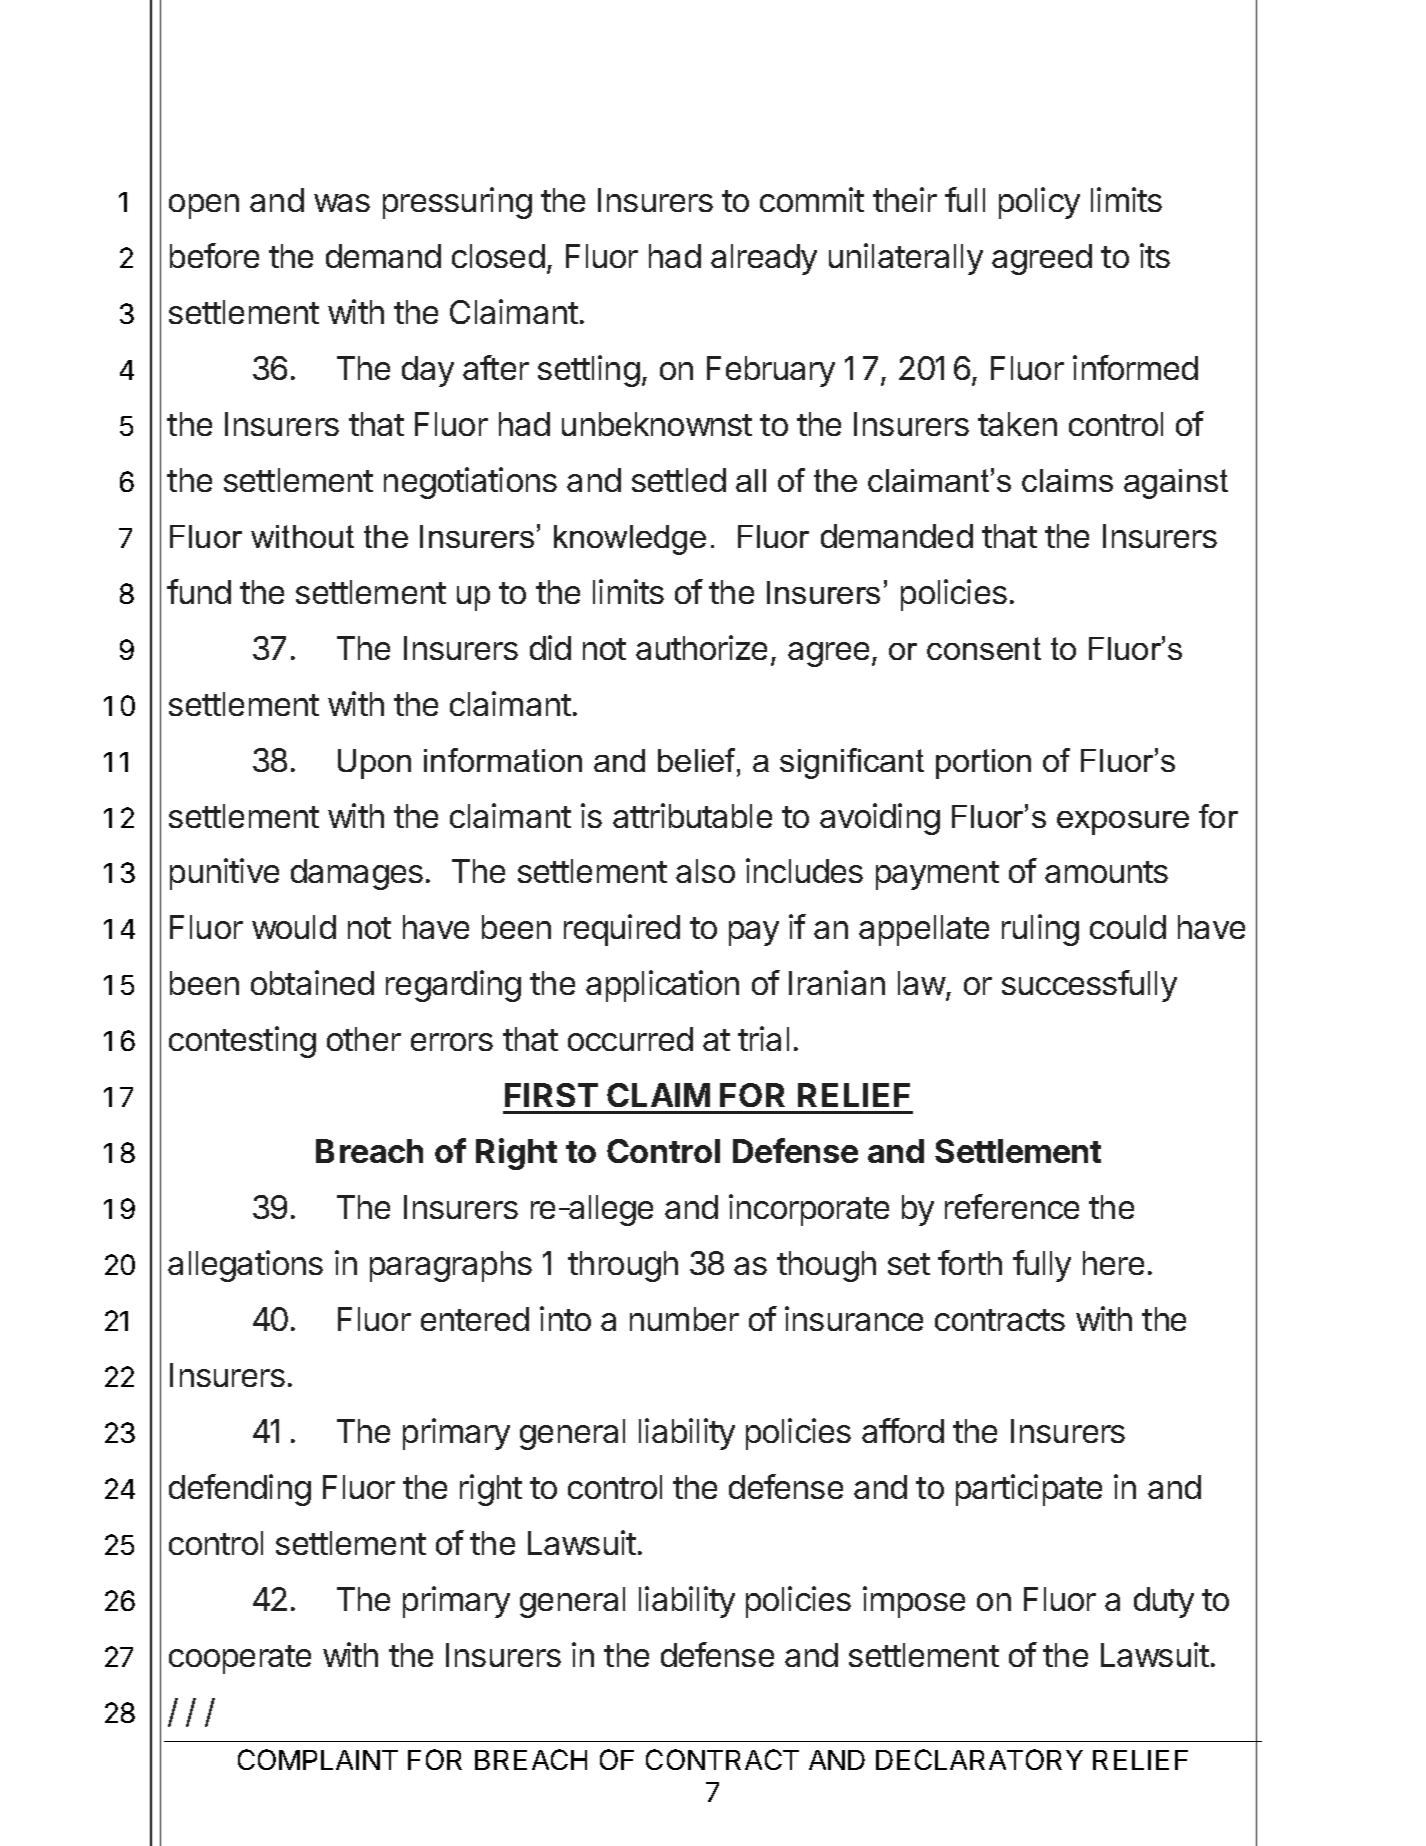  What do you see at coordinates (764, 259) in the screenshot?
I see `already` at bounding box center [764, 259].
